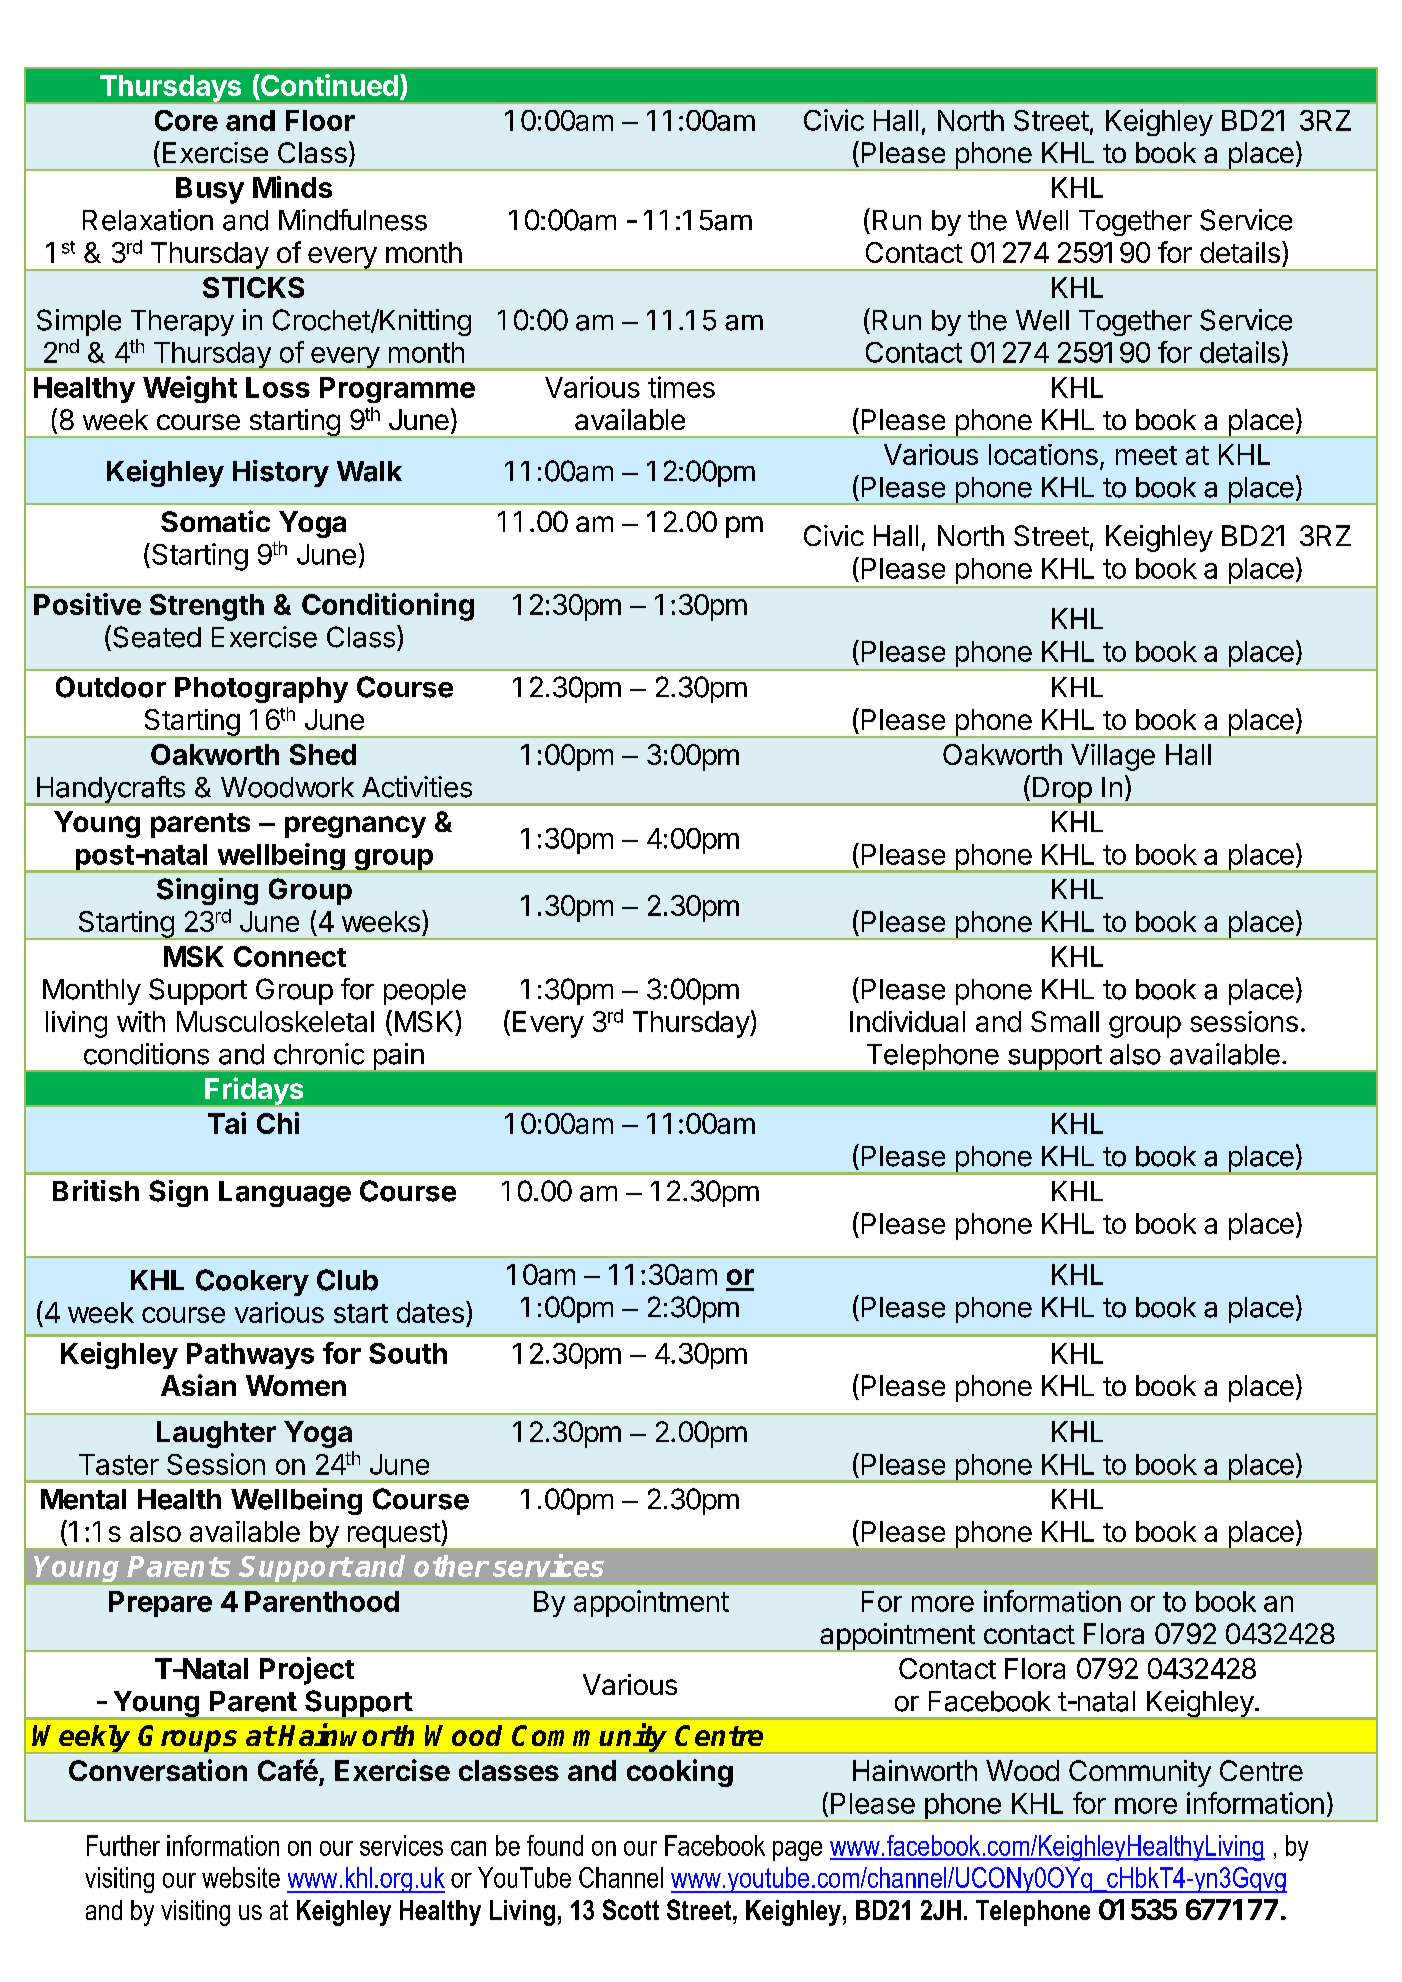  Describe the element at coordinates (797, 1851) in the screenshot. I see `page` at that location.
